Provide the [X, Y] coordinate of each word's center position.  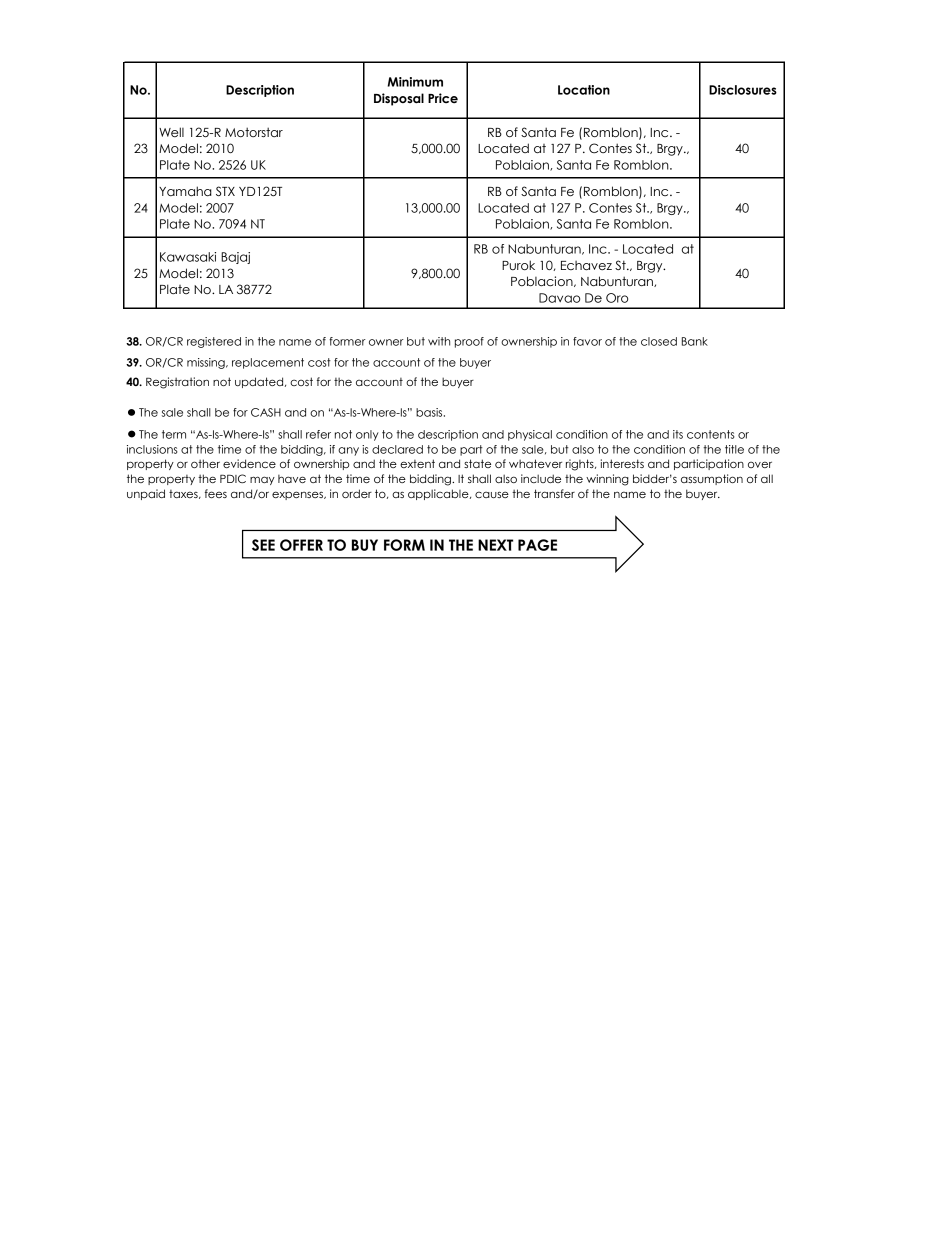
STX [225, 191]
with [439, 341]
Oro [617, 298]
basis [430, 412]
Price [443, 98]
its [678, 434]
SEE [263, 545]
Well [171, 132]
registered [214, 342]
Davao [559, 298]
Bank [695, 341]
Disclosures [743, 90]
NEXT [495, 545]
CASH [266, 412]
